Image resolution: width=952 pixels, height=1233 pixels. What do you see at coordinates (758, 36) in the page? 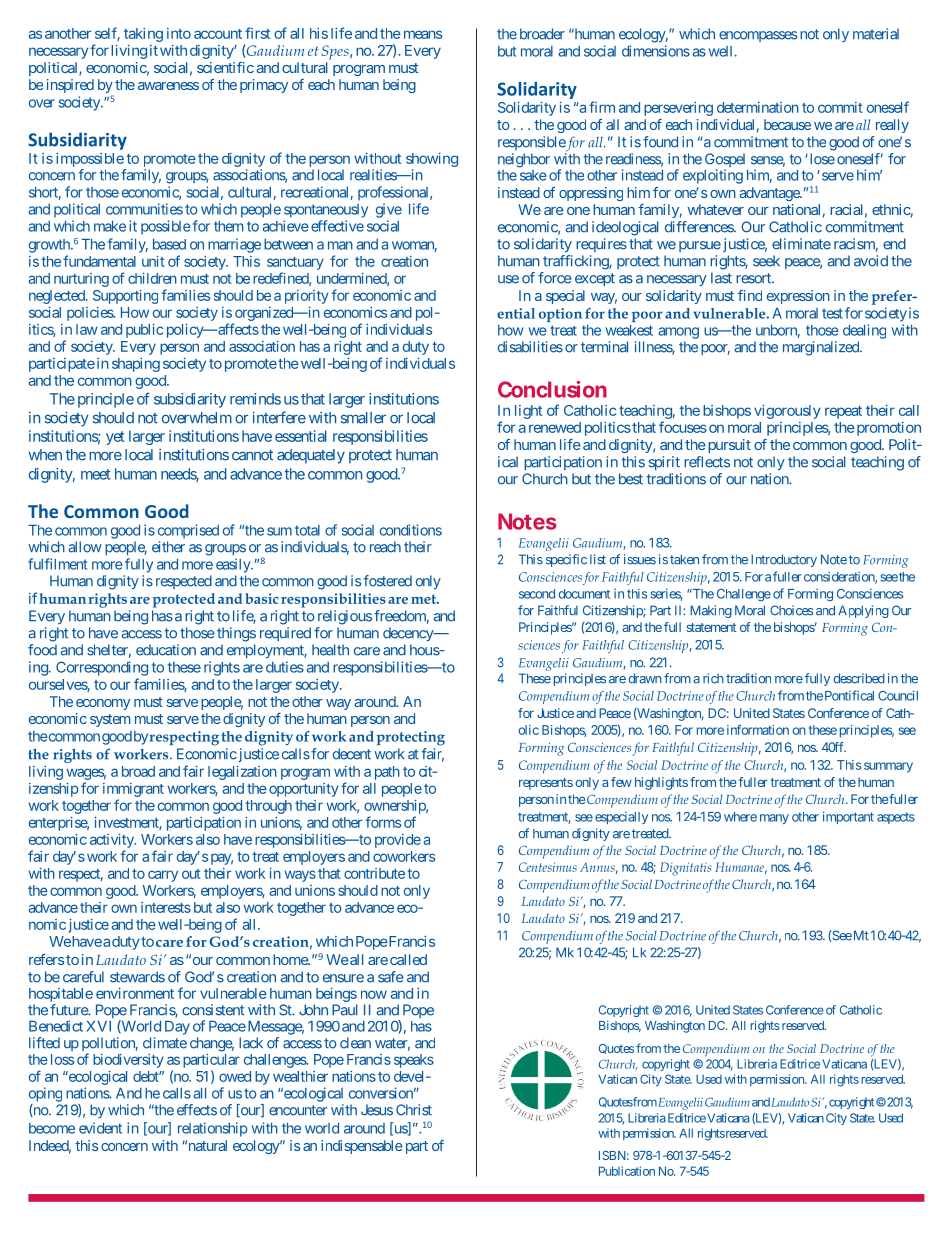
I see `encompasses` at bounding box center [758, 36].
